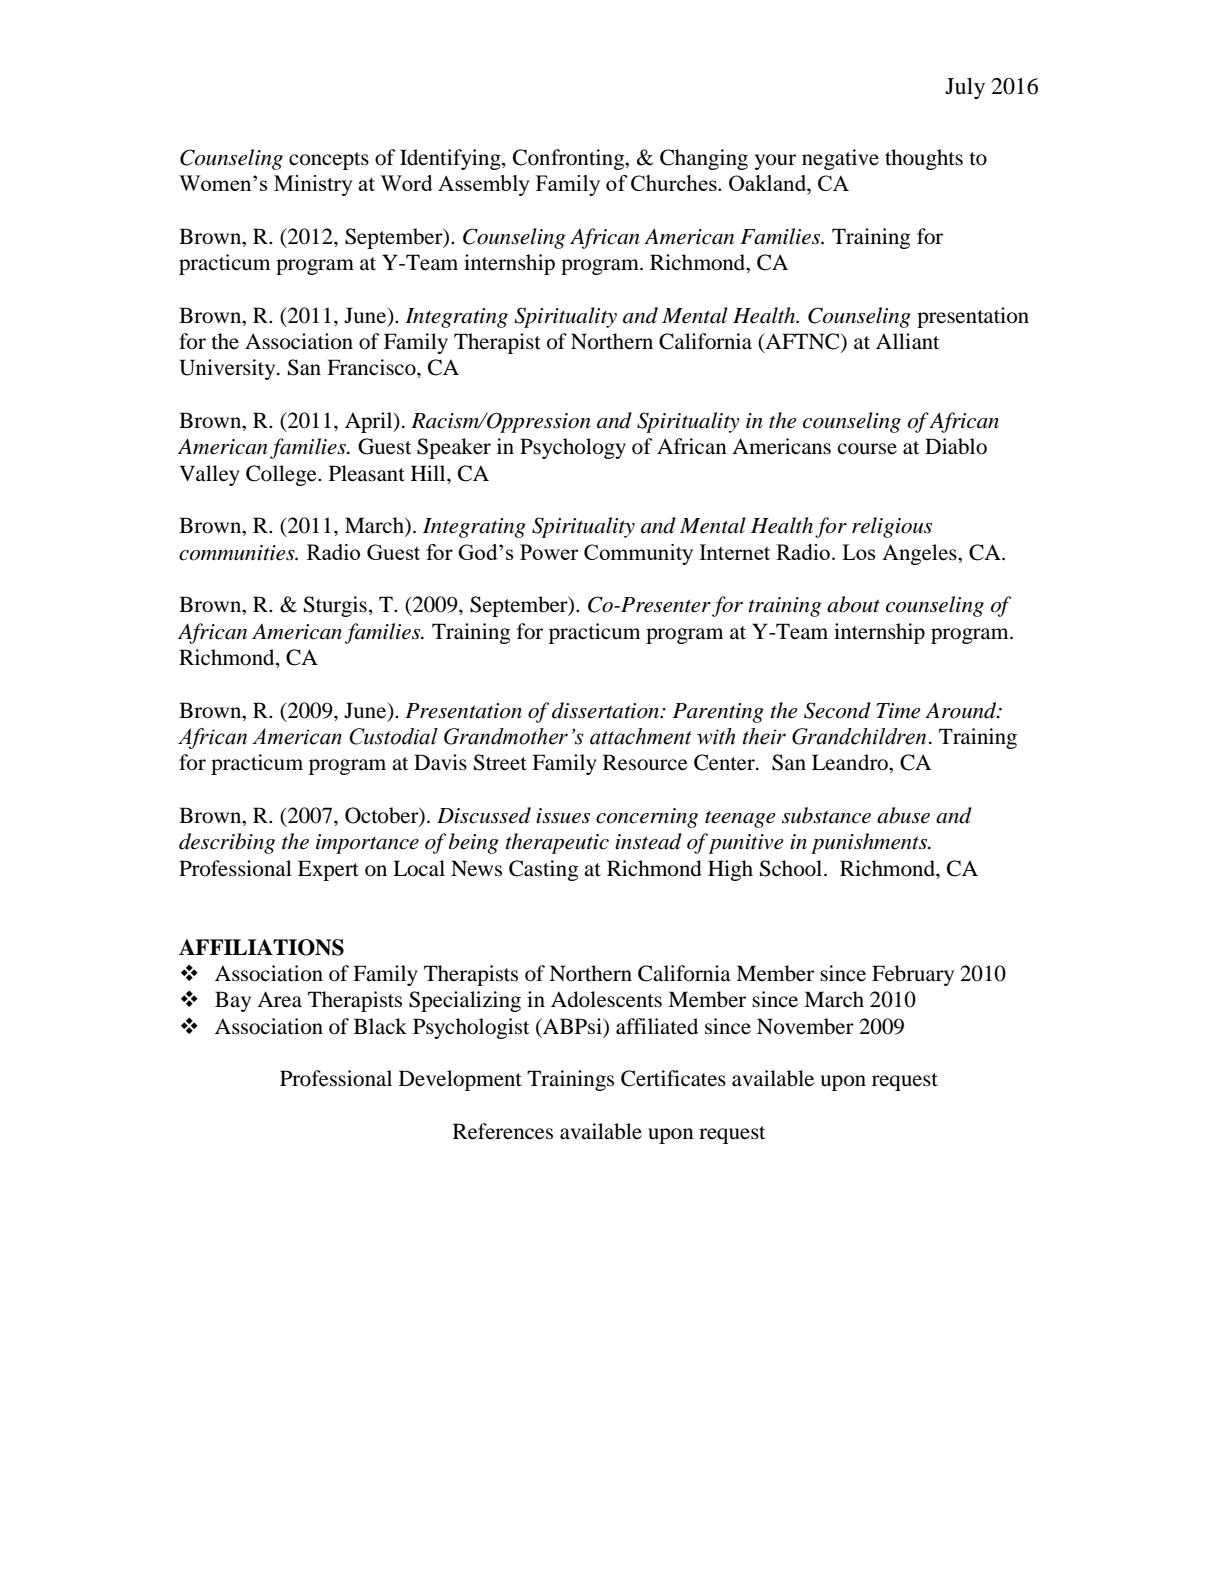 This screenshot has width=1218, height=1577. What do you see at coordinates (282, 475) in the screenshot?
I see `College` at bounding box center [282, 475].
